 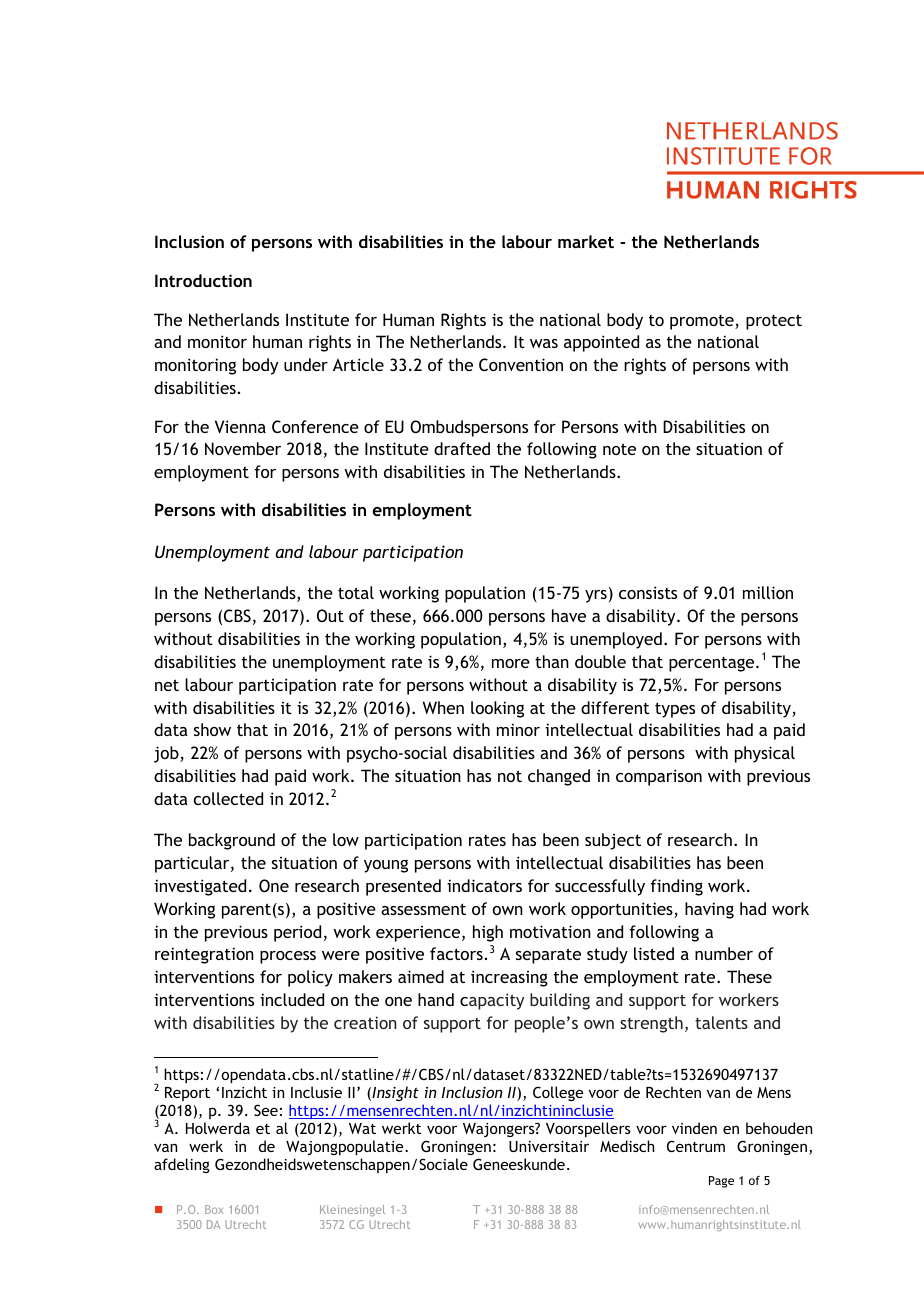 I want to click on Introduction, so click(x=203, y=280).
